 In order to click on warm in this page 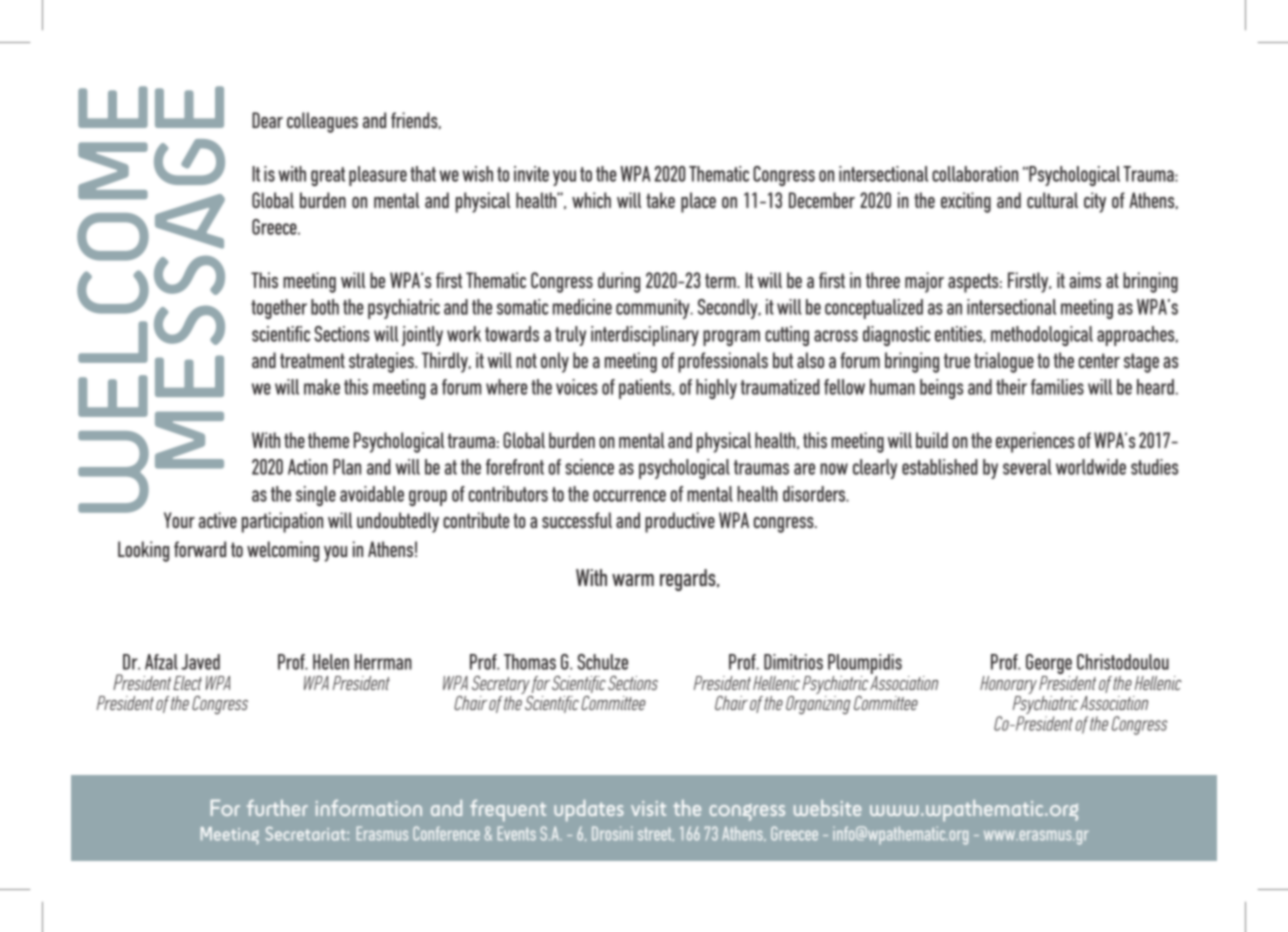, I will do `click(633, 580)`.
